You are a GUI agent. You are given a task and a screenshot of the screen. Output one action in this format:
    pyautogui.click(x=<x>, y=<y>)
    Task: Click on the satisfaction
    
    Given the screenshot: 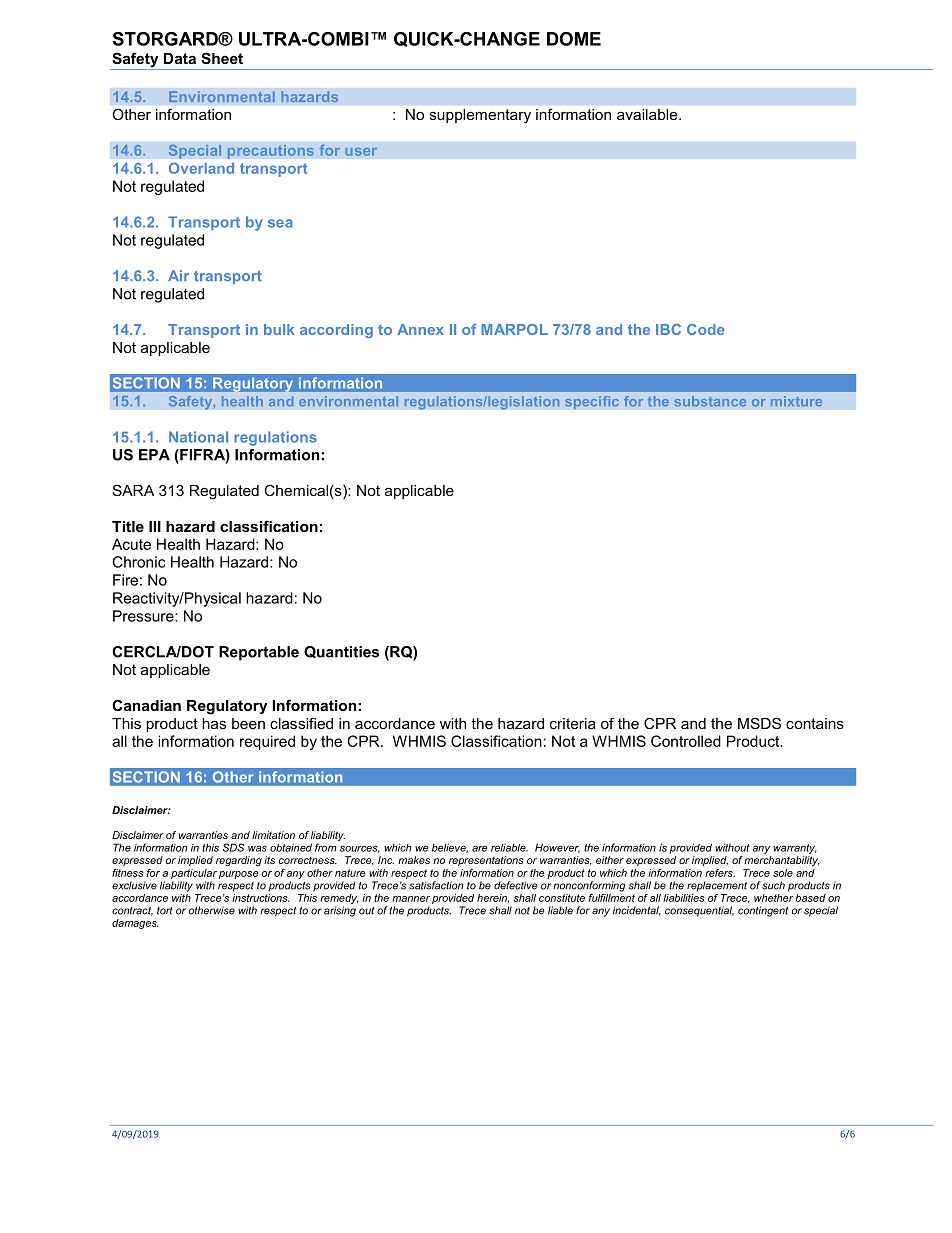 What is the action you would take?
    pyautogui.click(x=436, y=885)
